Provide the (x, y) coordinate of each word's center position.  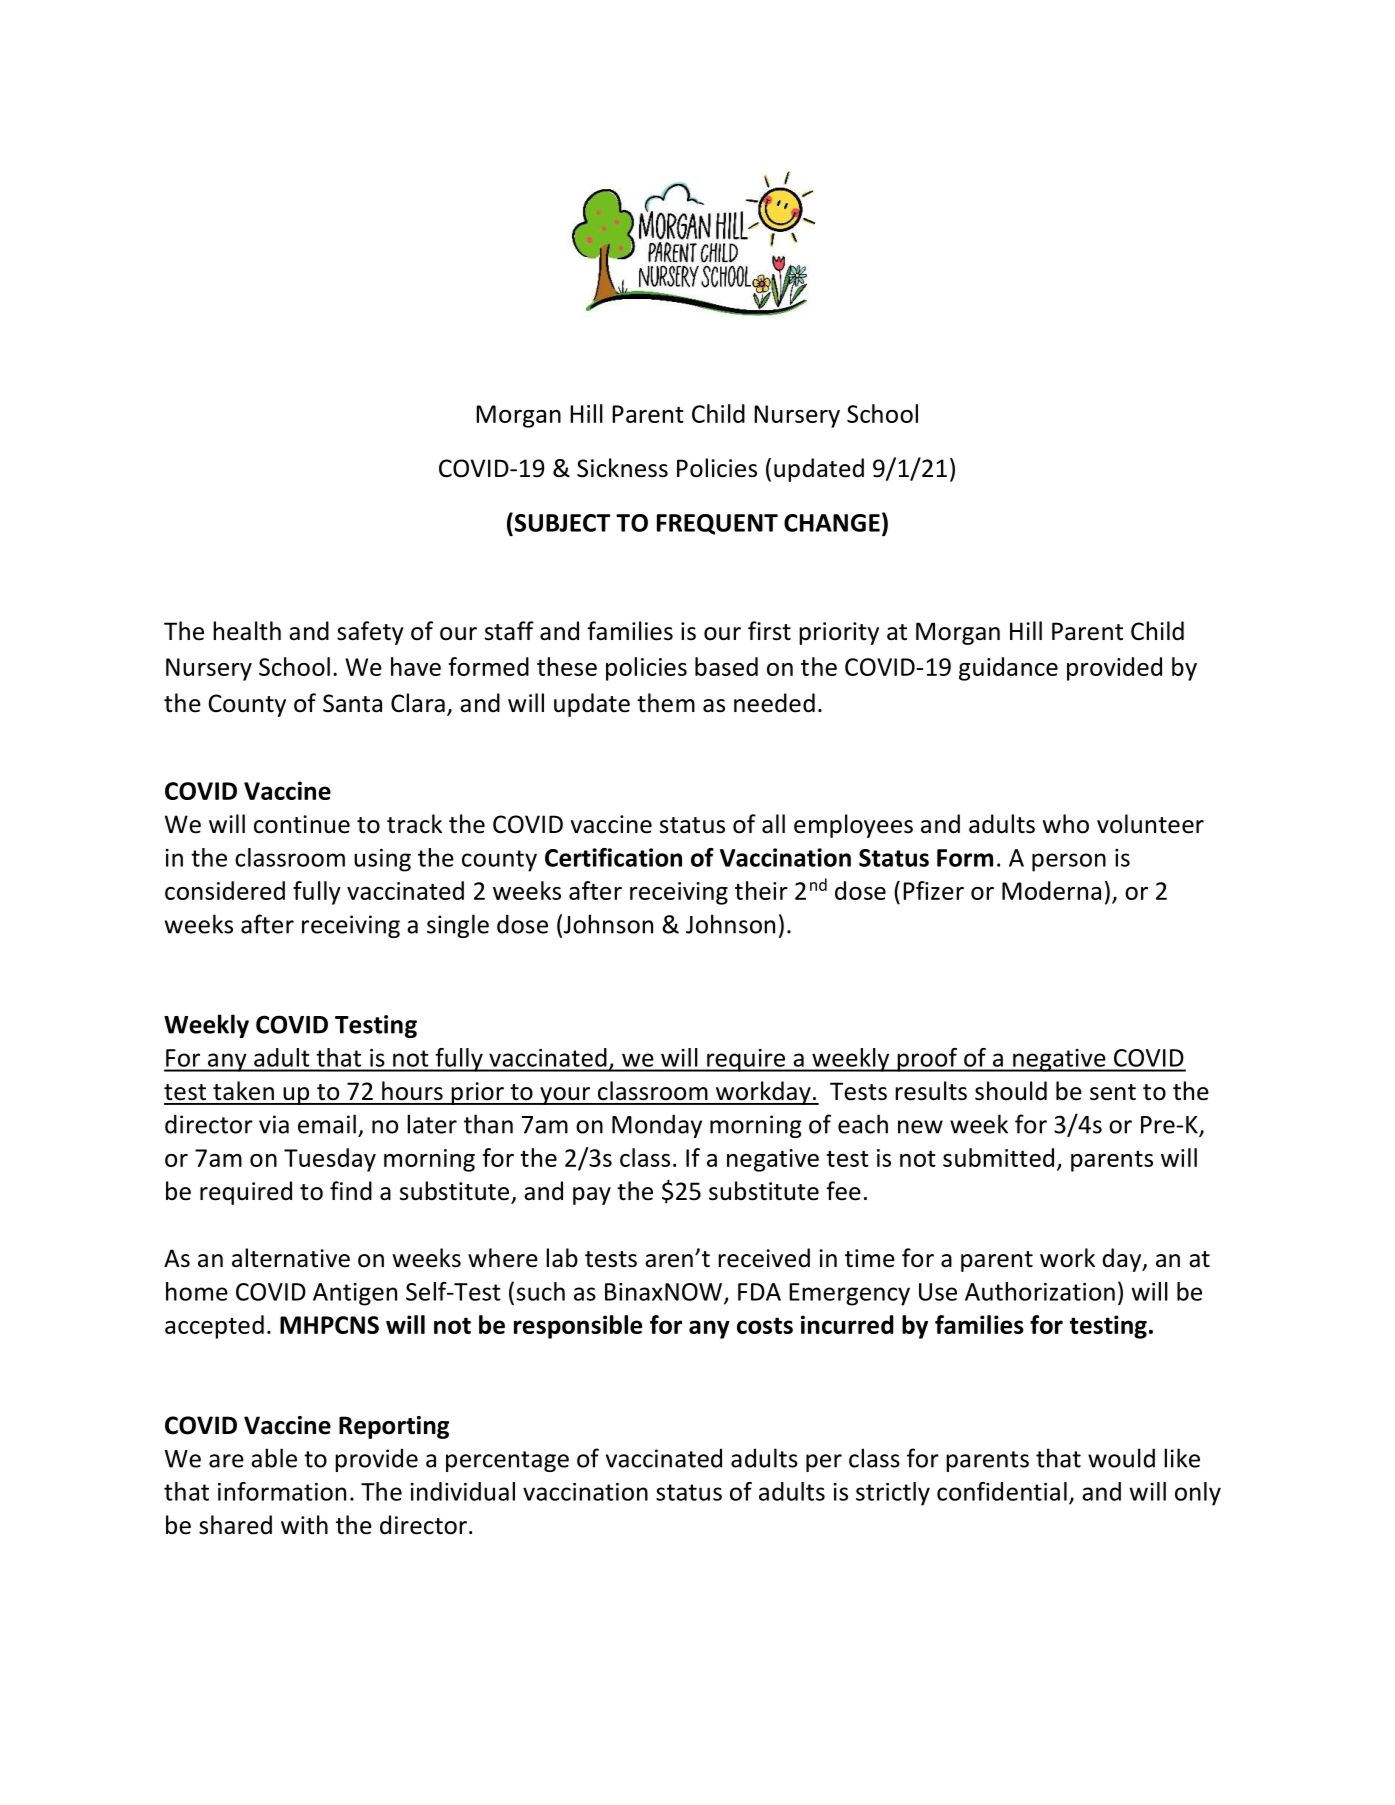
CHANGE (832, 523)
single (458, 926)
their (761, 890)
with (304, 1525)
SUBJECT (561, 522)
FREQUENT (717, 524)
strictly (893, 1494)
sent (1113, 1092)
